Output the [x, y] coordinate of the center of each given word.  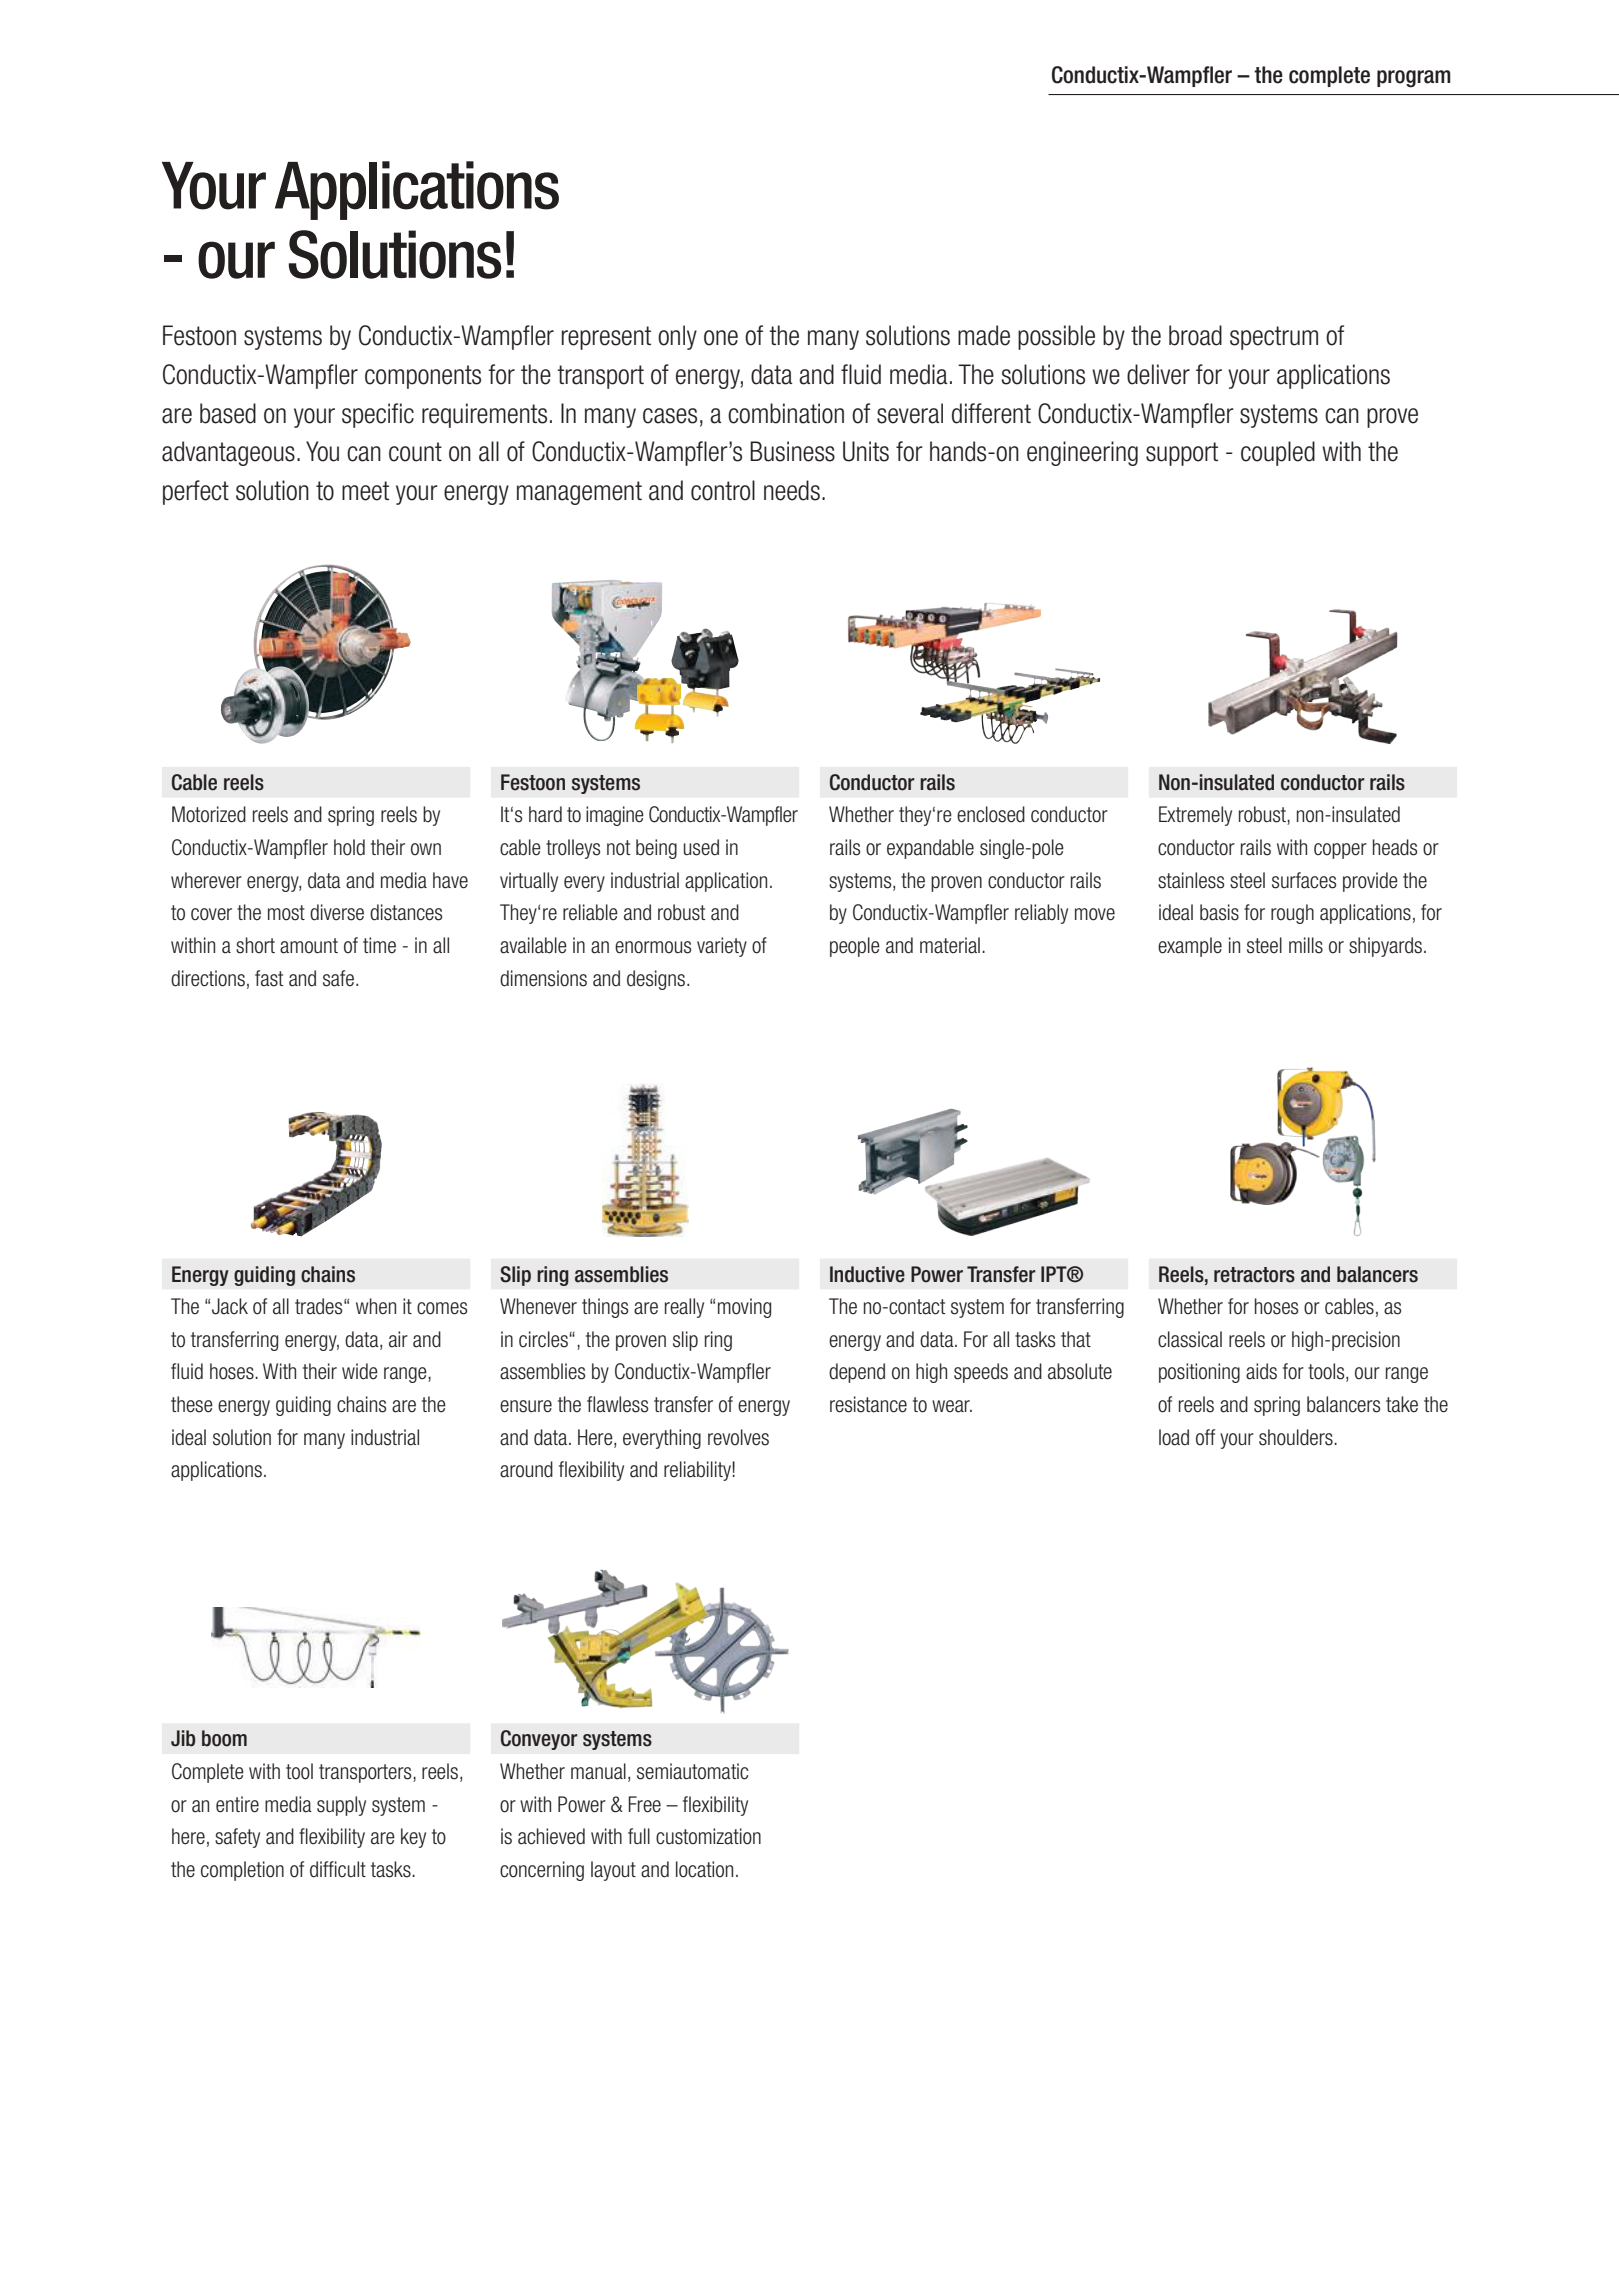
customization [708, 1836]
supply [341, 1806]
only [677, 337]
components [423, 377]
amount [309, 946]
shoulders [1297, 1437]
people [855, 947]
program [1414, 79]
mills [1306, 945]
